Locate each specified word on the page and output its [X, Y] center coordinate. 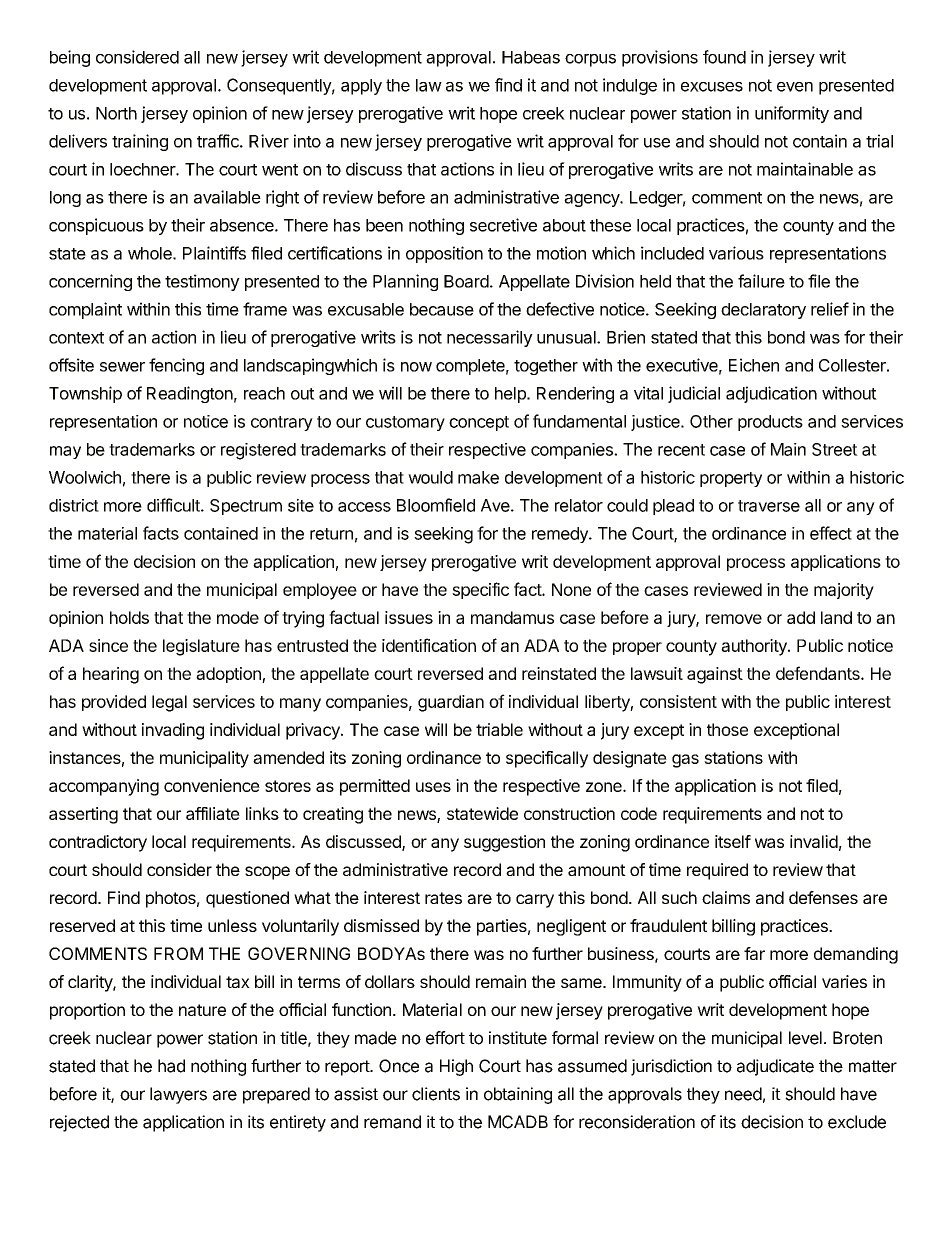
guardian [451, 703]
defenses [823, 897]
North [116, 113]
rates [443, 898]
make [478, 477]
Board [466, 281]
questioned [247, 899]
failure [761, 281]
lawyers [178, 1095]
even [795, 87]
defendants [819, 673]
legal [169, 703]
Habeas [531, 57]
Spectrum [246, 507]
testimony [202, 282]
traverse [769, 506]
